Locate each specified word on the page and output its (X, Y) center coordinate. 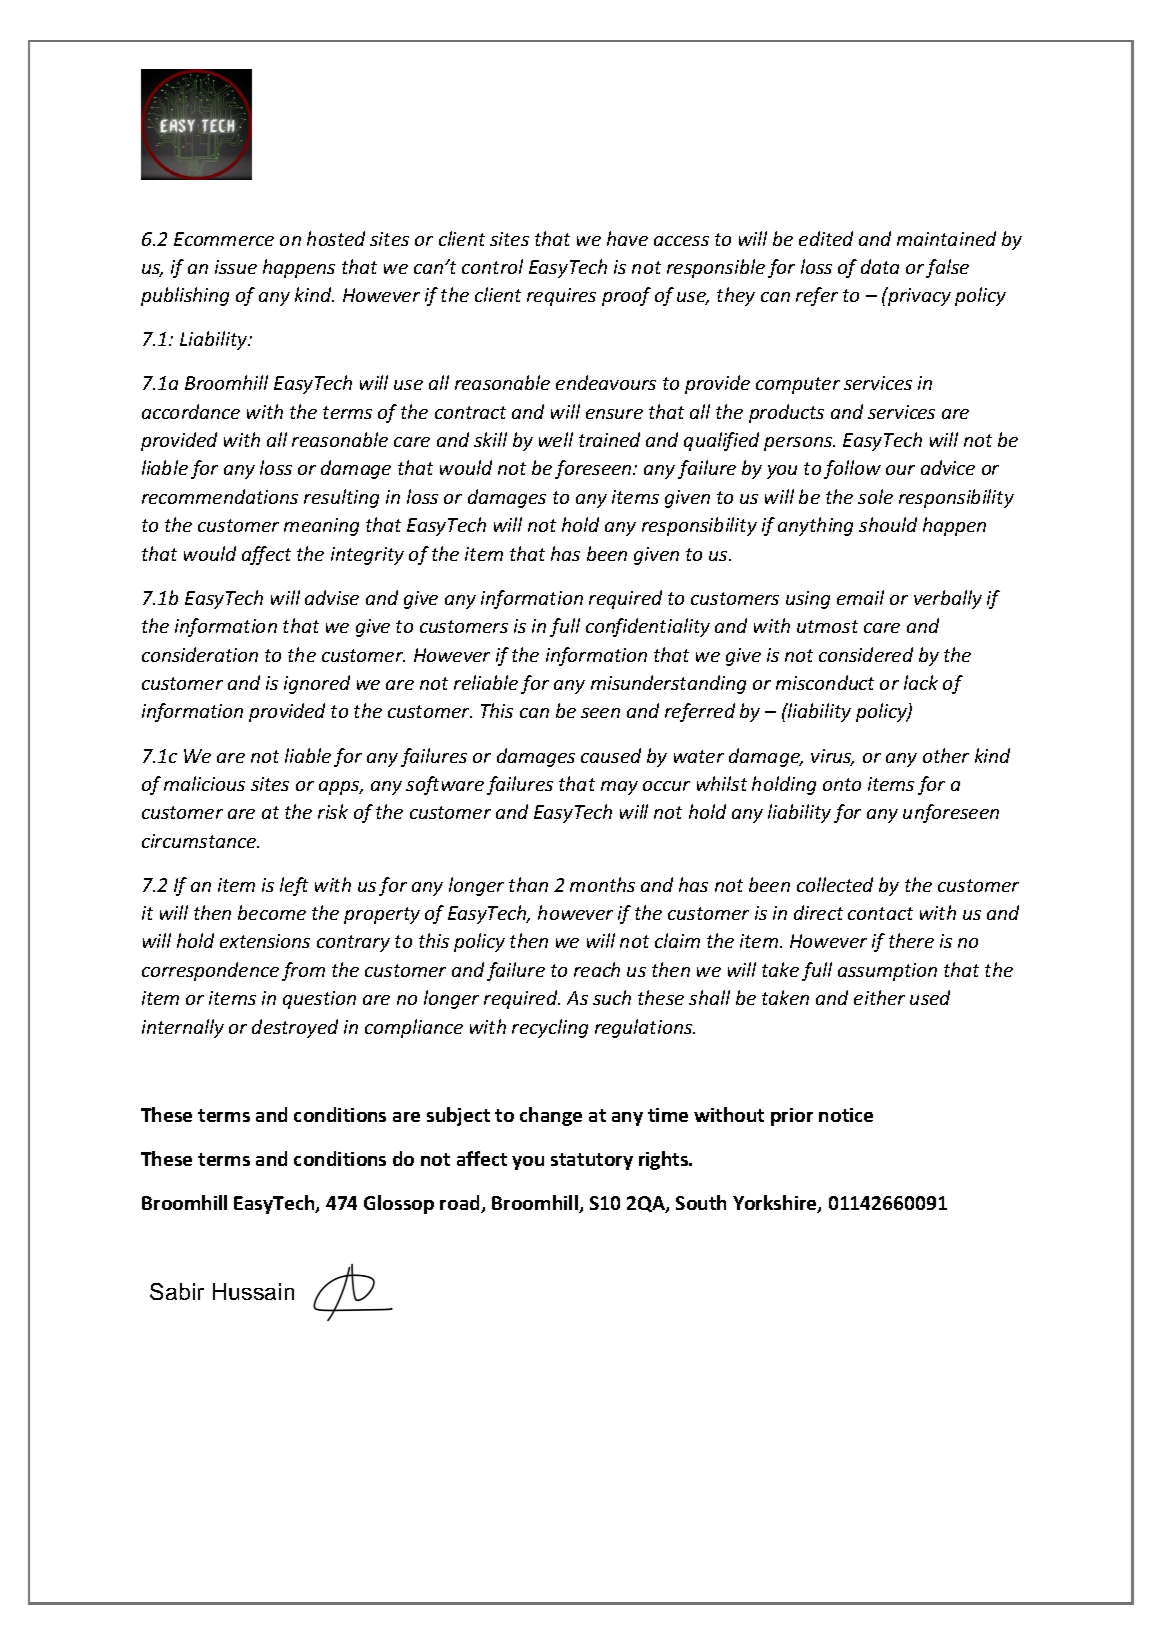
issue (236, 267)
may (619, 788)
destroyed (295, 1028)
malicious (204, 783)
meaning (321, 527)
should (888, 524)
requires (561, 297)
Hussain (253, 1291)
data (880, 266)
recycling (550, 1028)
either (879, 997)
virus (832, 757)
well (556, 439)
